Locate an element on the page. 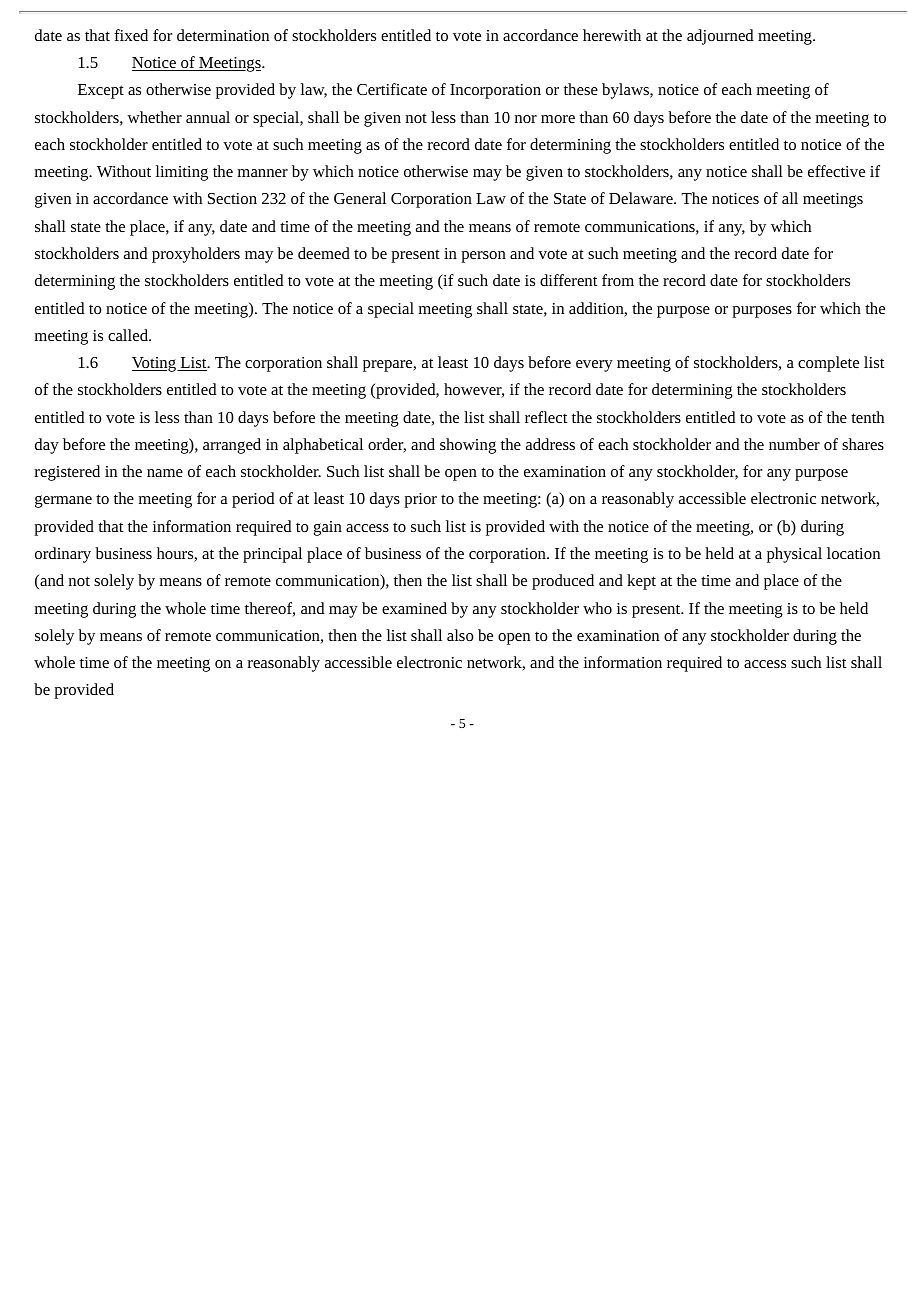 This image has height=1308, width=924. name is located at coordinates (165, 473).
